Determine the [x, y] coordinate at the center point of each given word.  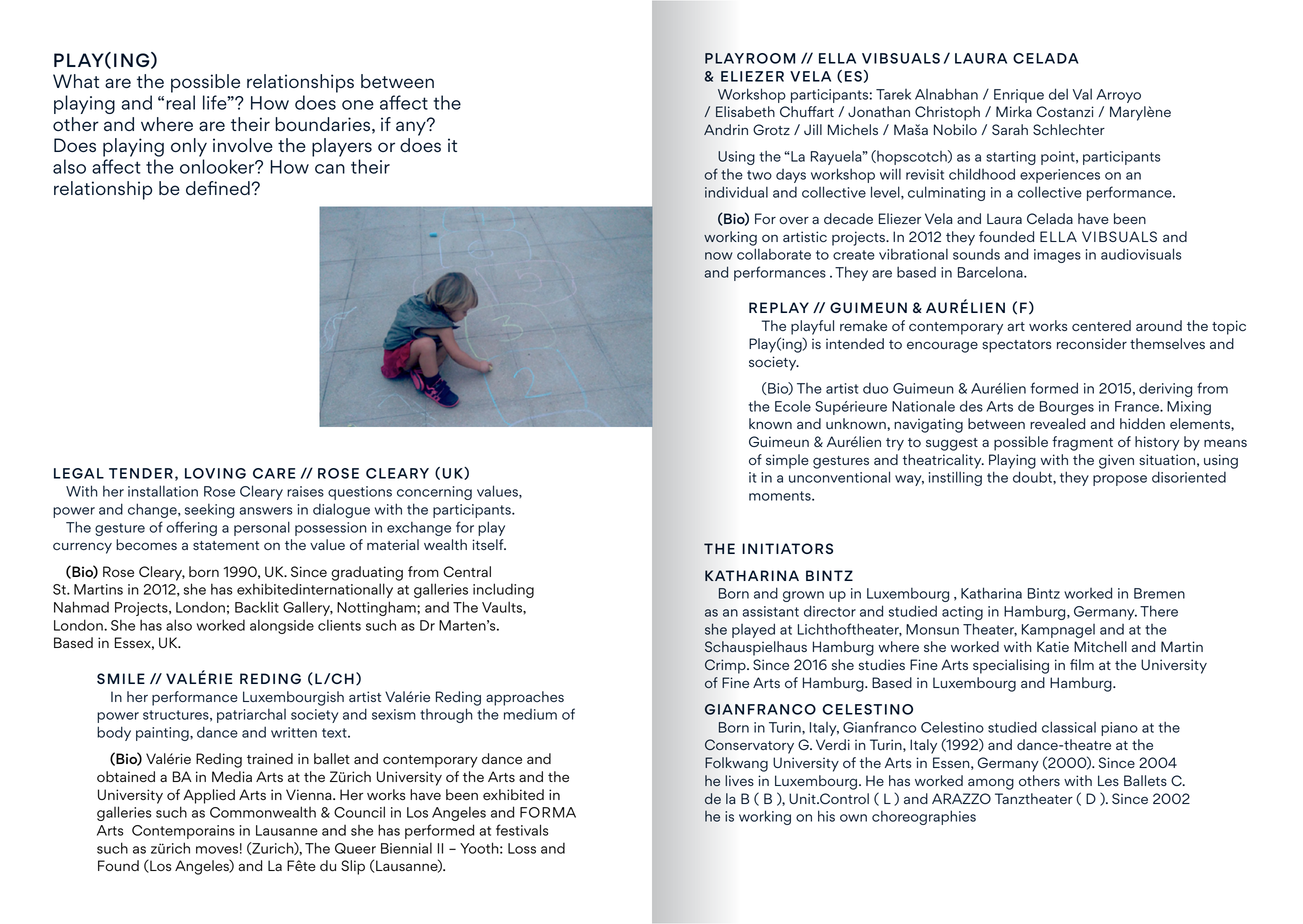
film [1082, 664]
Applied [209, 796]
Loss [522, 848]
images [1057, 256]
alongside [282, 626]
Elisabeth [745, 111]
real [180, 102]
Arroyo [1118, 96]
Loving [215, 473]
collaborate [774, 254]
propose [1120, 480]
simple [787, 461]
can [330, 169]
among [991, 784]
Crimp [726, 666]
